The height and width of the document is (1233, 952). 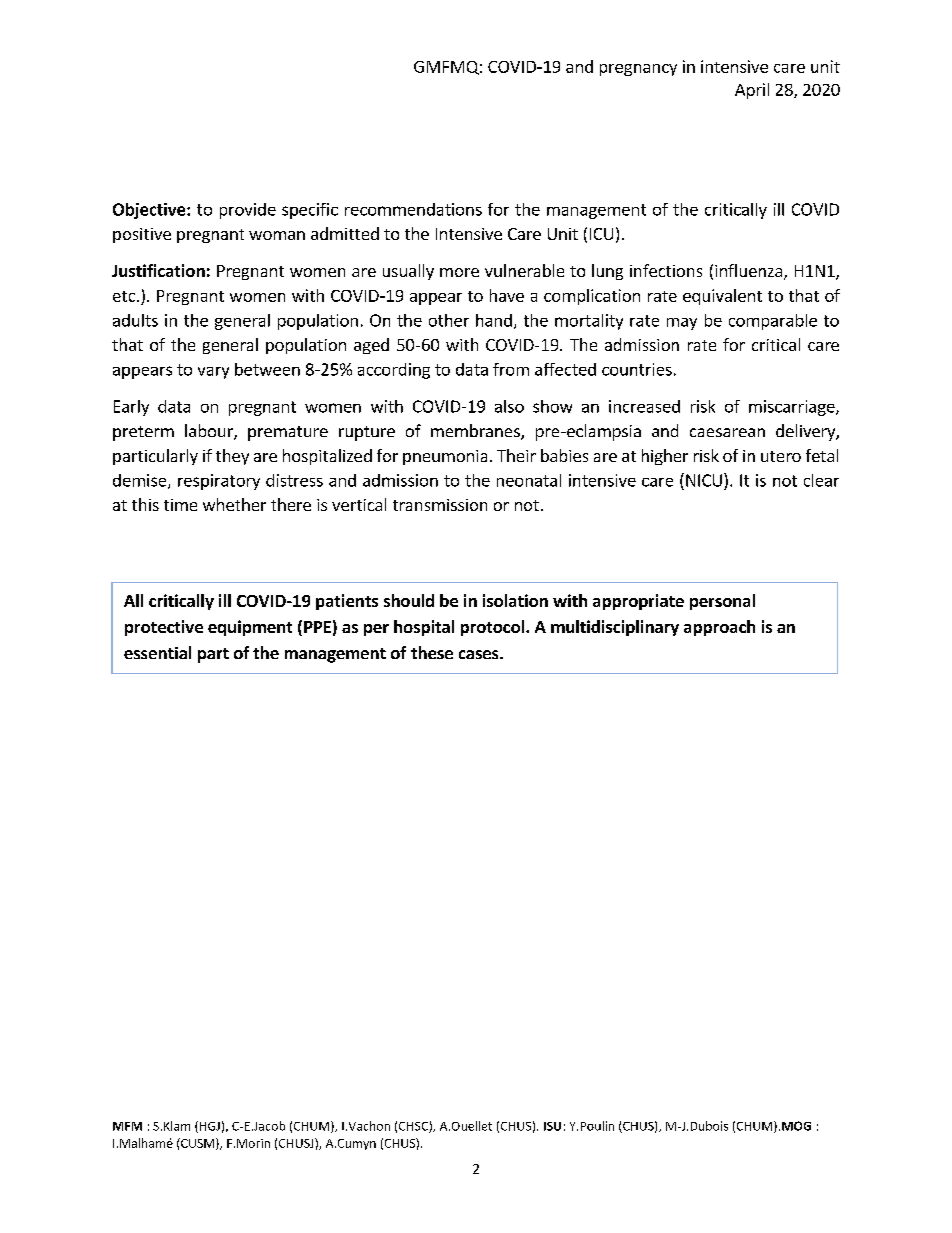 I want to click on membranes, so click(x=476, y=432).
